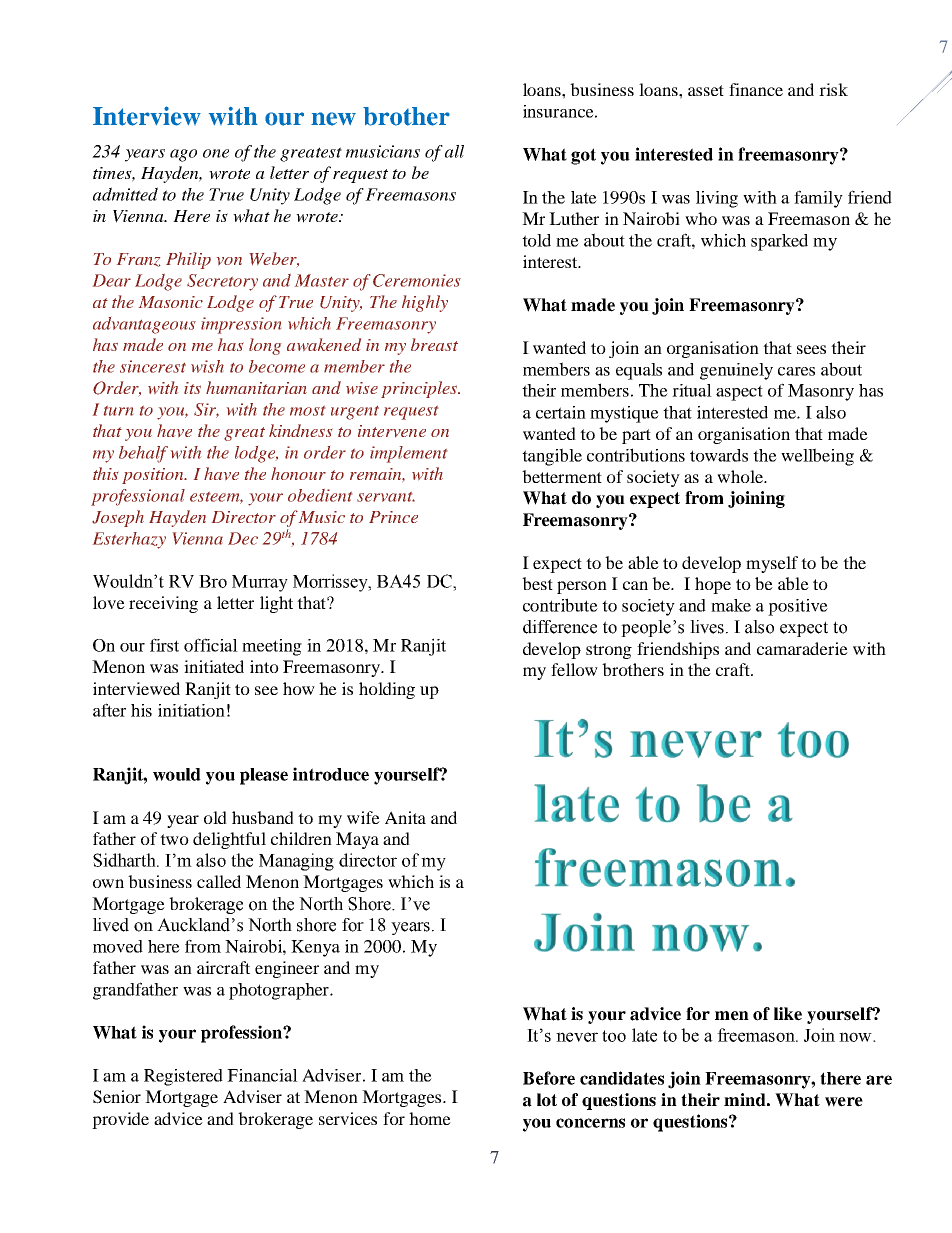 This screenshot has width=952, height=1233. Describe the element at coordinates (174, 839) in the screenshot. I see `two` at that location.
